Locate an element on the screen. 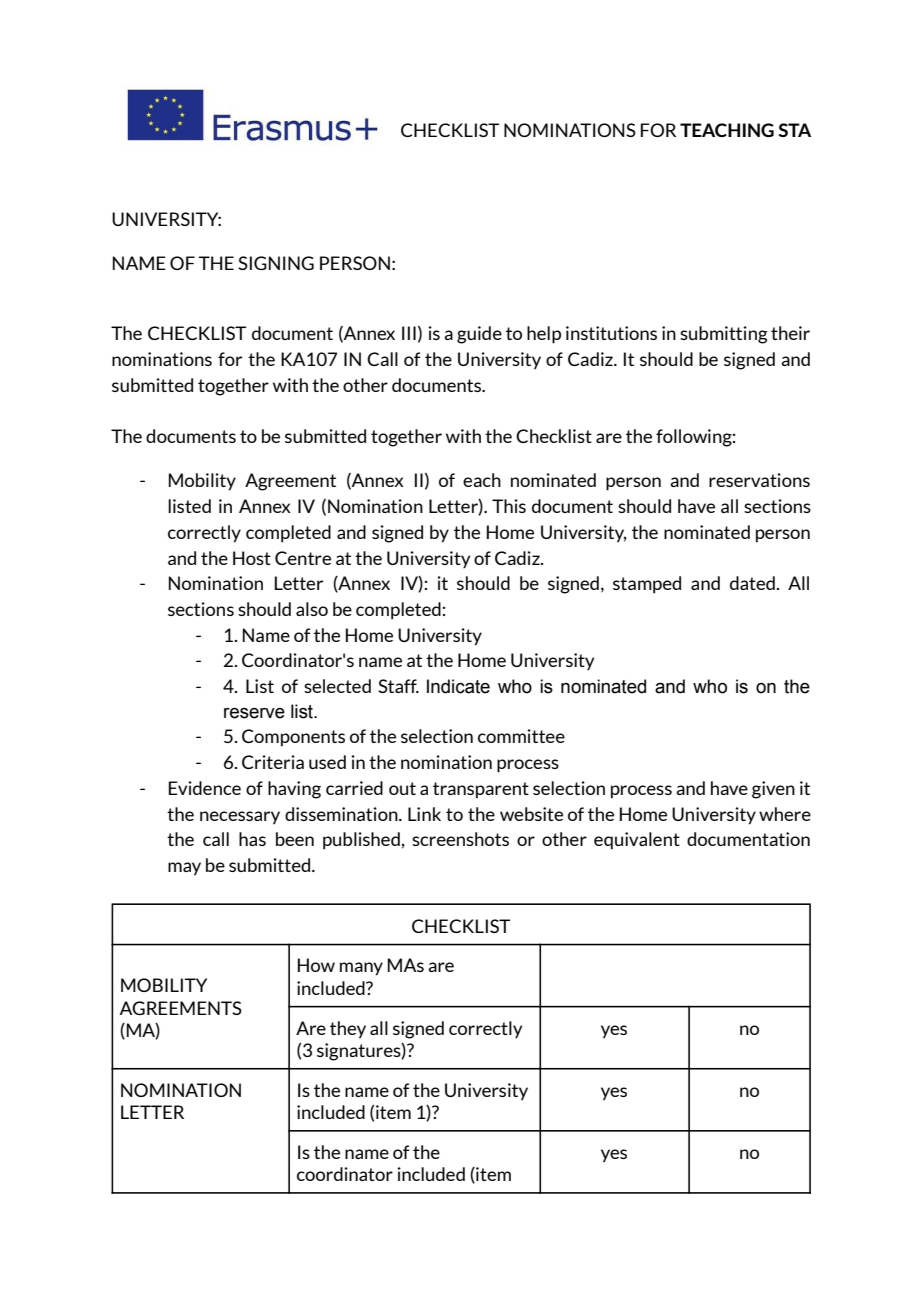 Image resolution: width=924 pixels, height=1307 pixels. Indicate is located at coordinates (458, 686).
